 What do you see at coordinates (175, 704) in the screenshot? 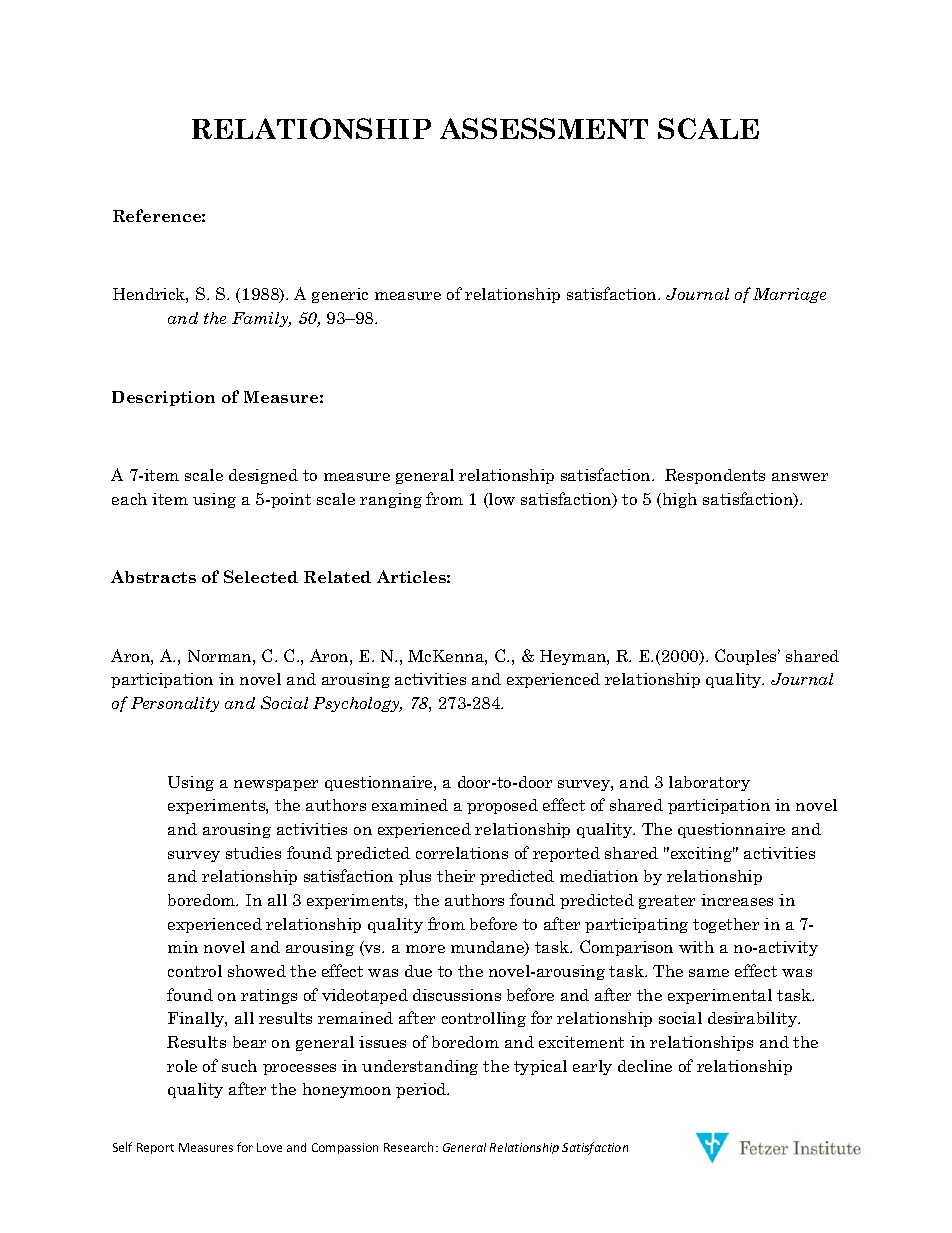
I see `Personality` at bounding box center [175, 704].
